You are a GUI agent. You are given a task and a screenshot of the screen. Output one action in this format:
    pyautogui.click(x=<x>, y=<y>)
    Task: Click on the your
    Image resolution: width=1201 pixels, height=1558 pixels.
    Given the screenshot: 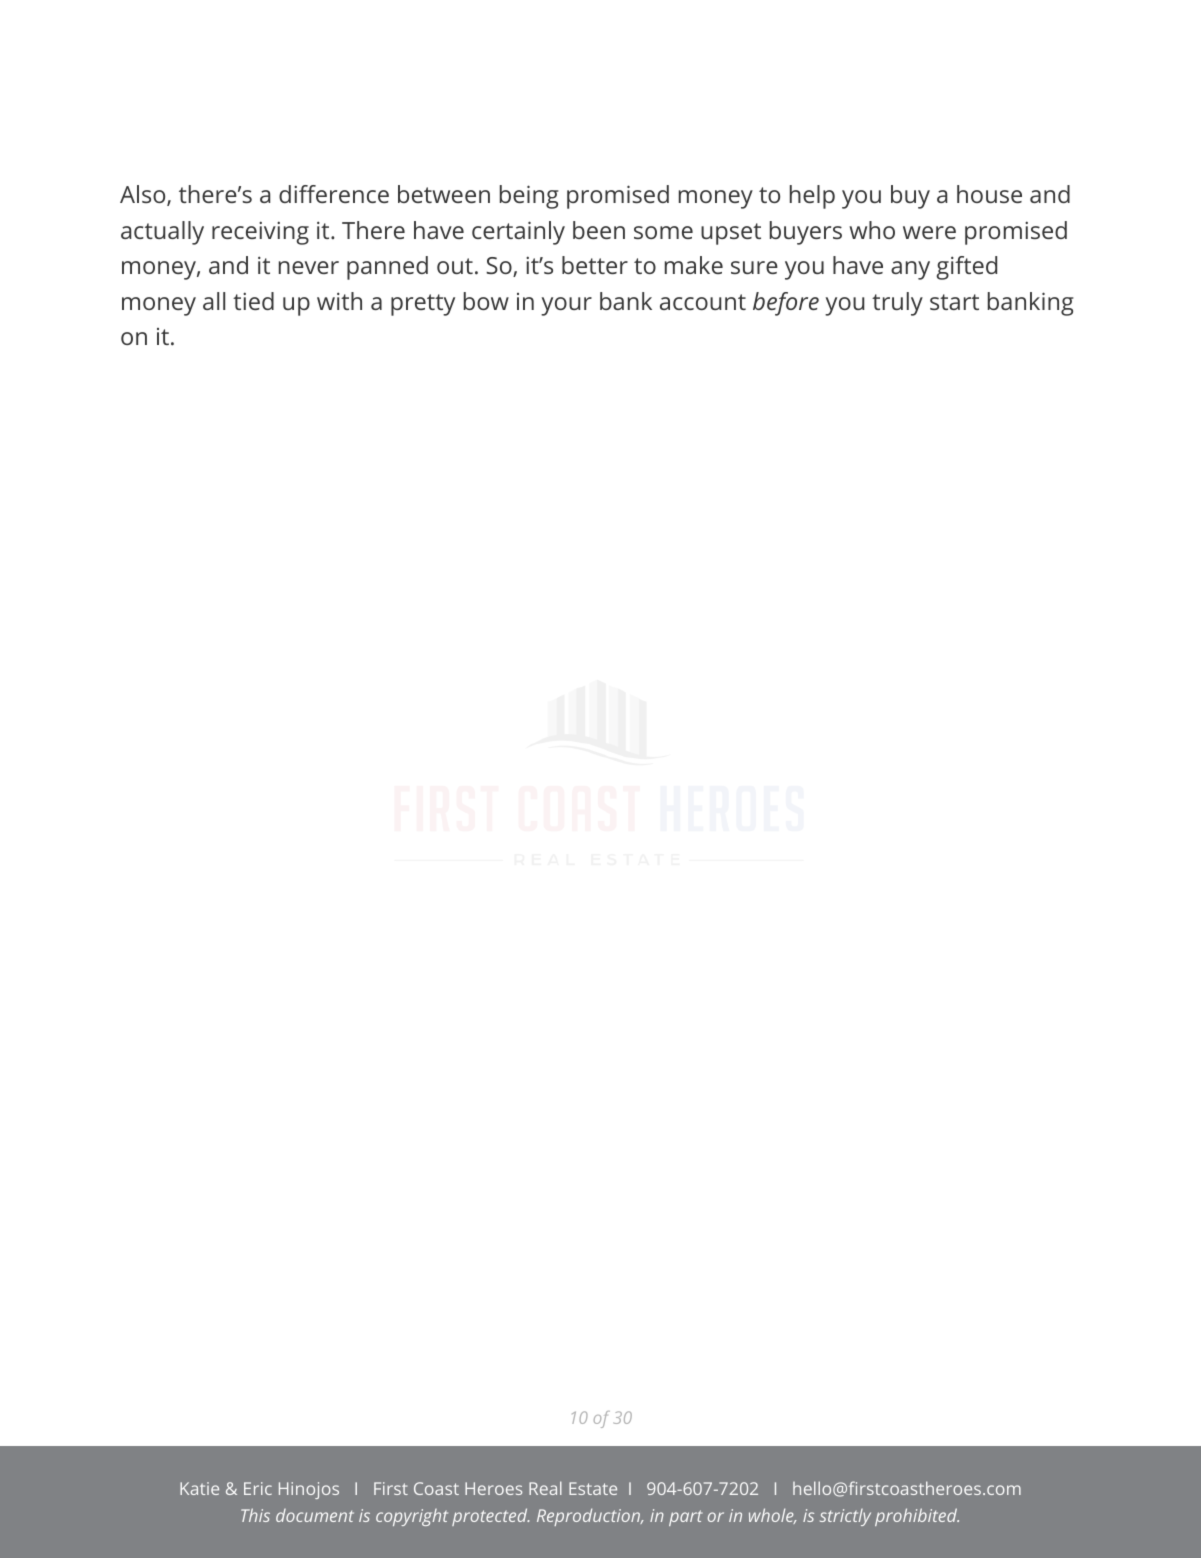 What is the action you would take?
    pyautogui.click(x=566, y=306)
